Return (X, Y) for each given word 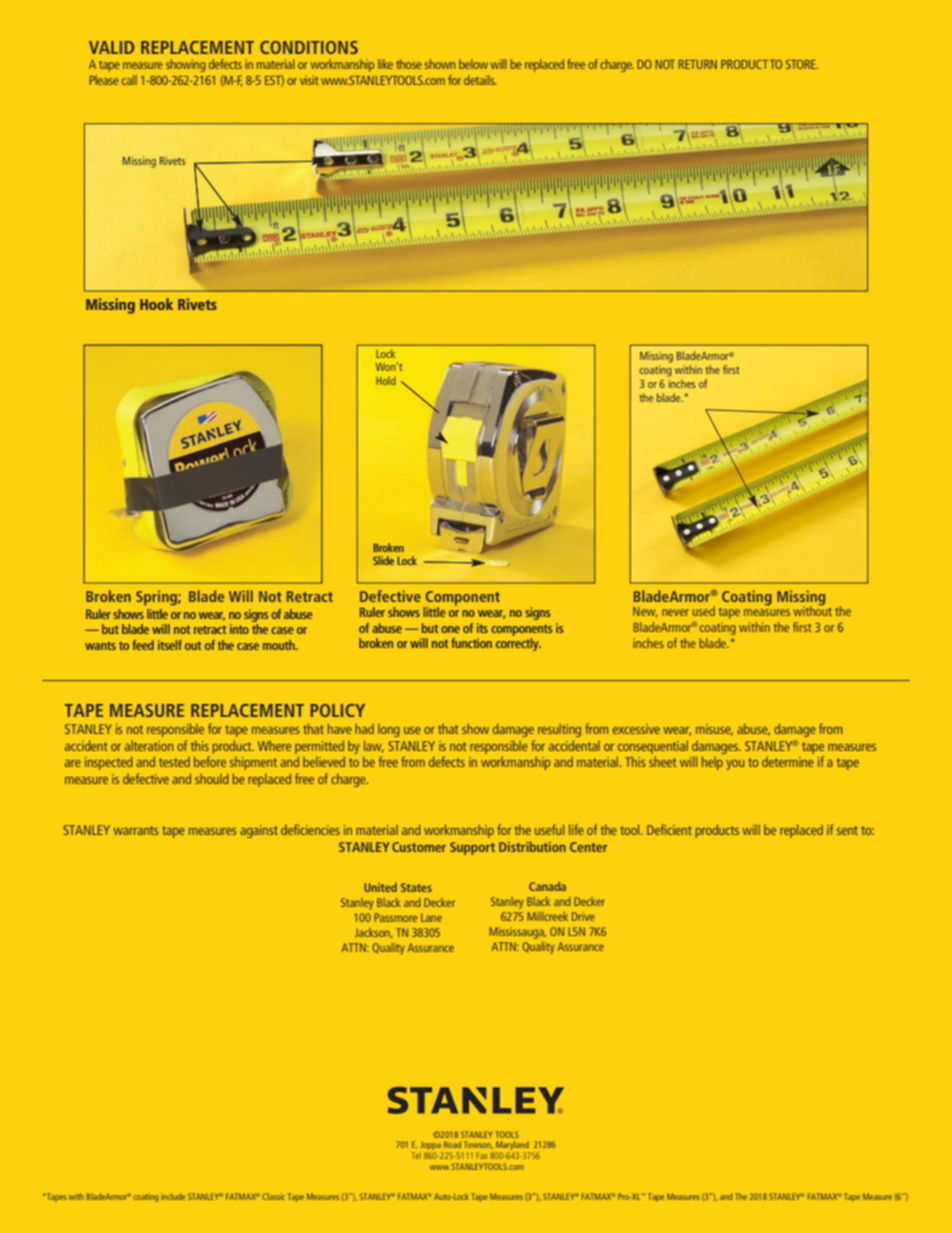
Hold (386, 380)
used (704, 611)
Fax (482, 1155)
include (173, 1196)
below (473, 64)
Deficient (669, 829)
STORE (802, 64)
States (416, 887)
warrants (135, 830)
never (675, 612)
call (129, 80)
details (480, 80)
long (389, 730)
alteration (149, 745)
